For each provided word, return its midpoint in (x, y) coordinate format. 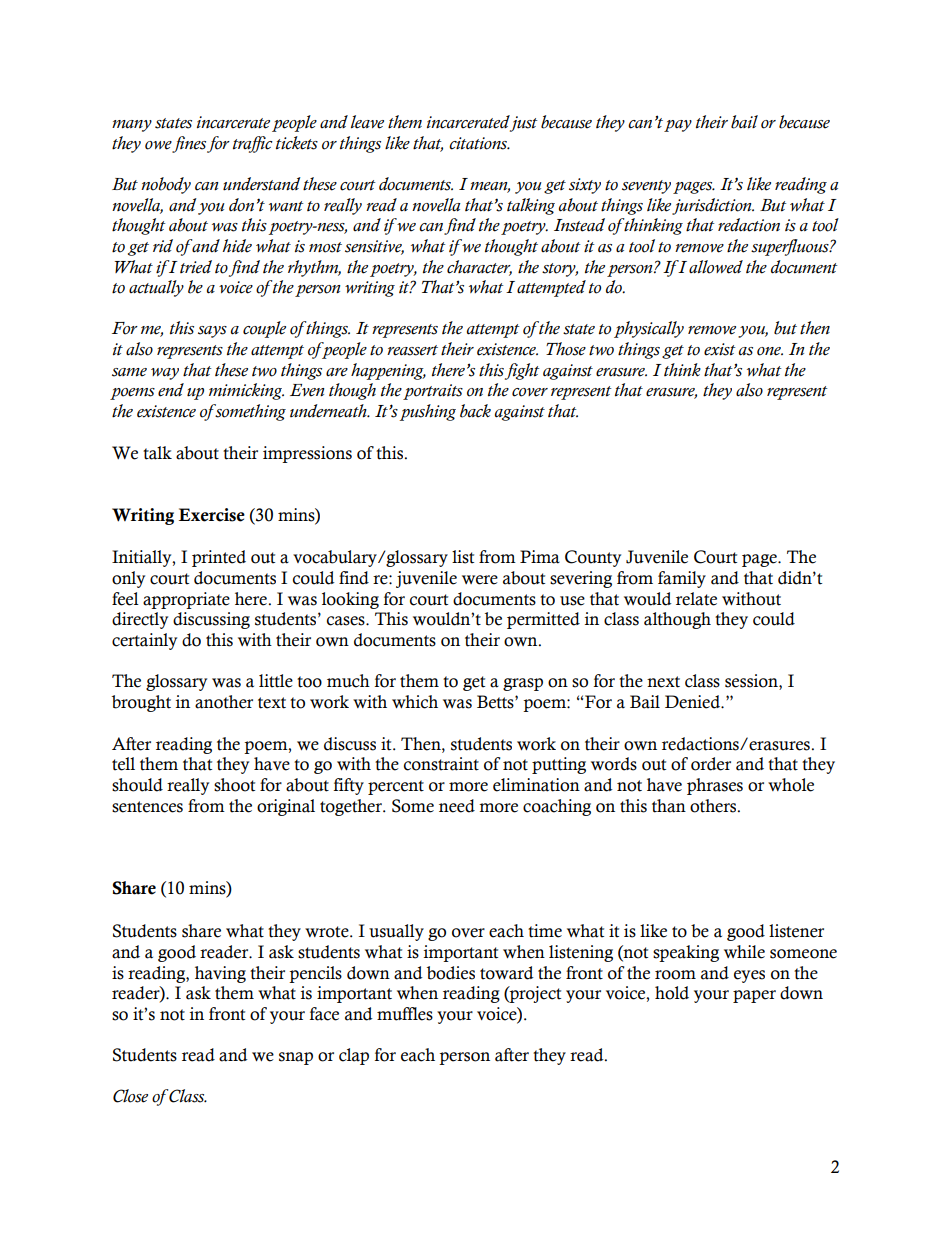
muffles (405, 1014)
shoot (234, 785)
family (682, 579)
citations (479, 143)
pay (678, 126)
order (711, 764)
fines (189, 144)
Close (130, 1096)
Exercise (212, 515)
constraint (441, 764)
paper (754, 996)
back (475, 411)
